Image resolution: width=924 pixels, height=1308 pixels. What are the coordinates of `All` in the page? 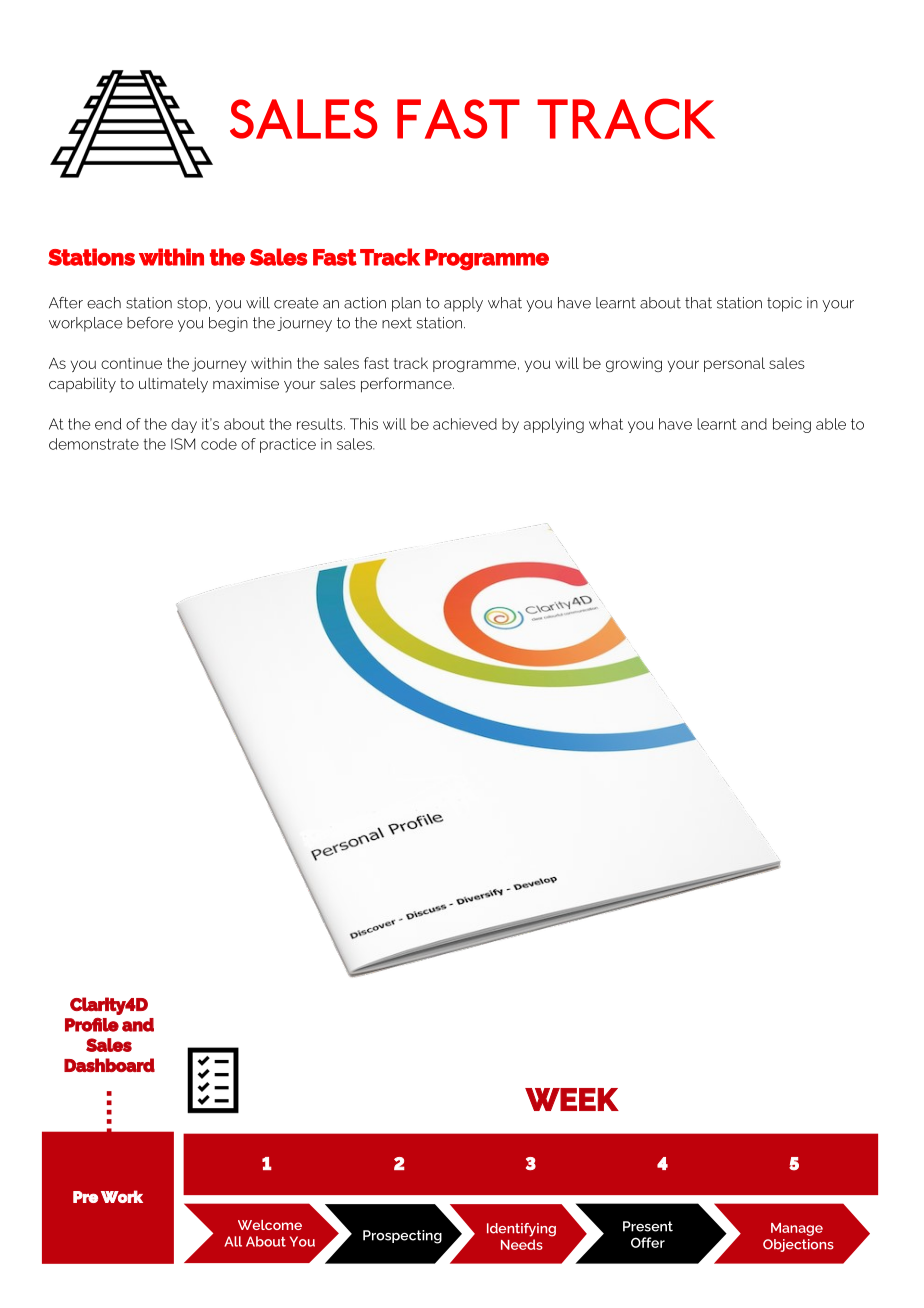 It's located at (233, 1241).
